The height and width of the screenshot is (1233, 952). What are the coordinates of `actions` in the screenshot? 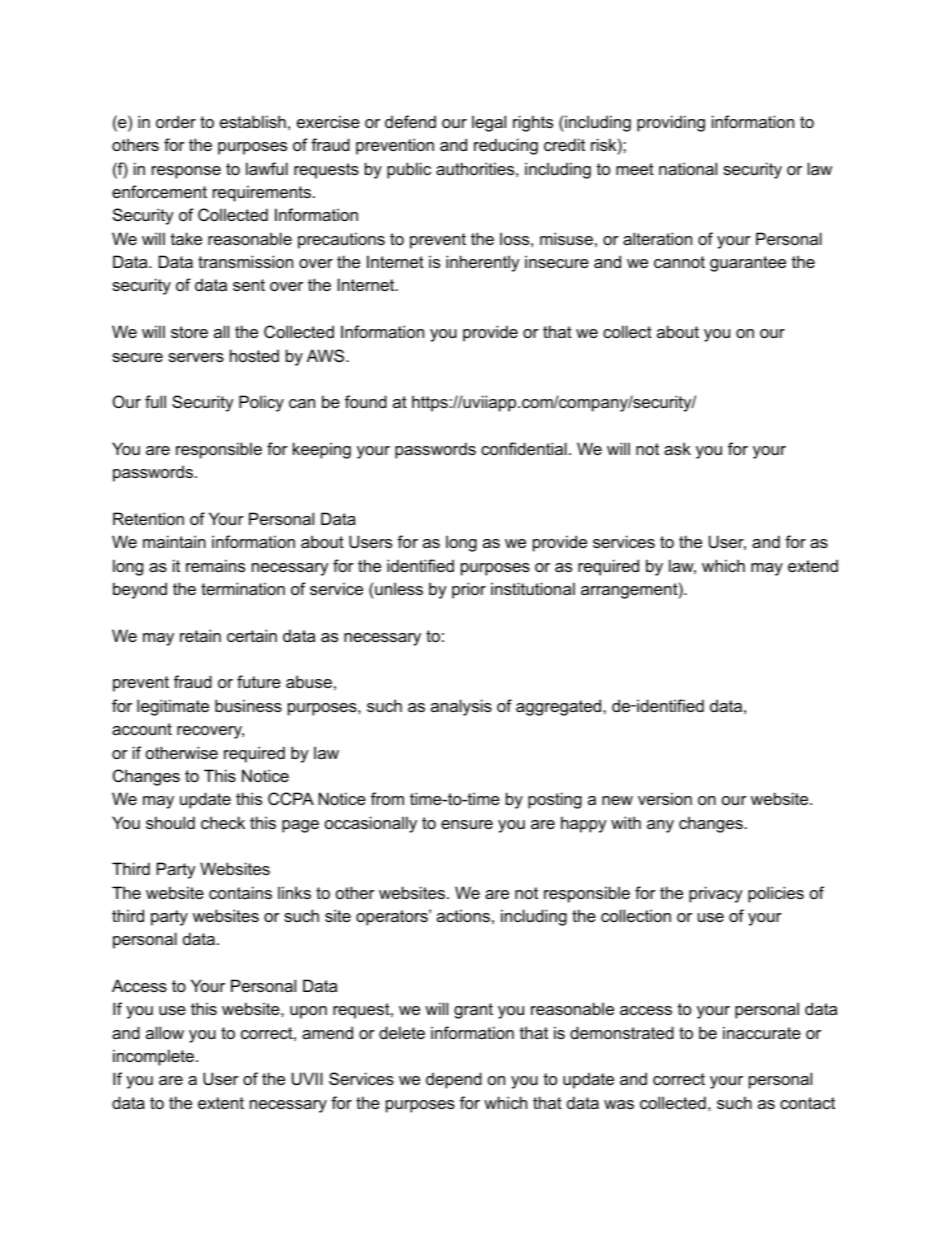 It's located at (463, 915).
